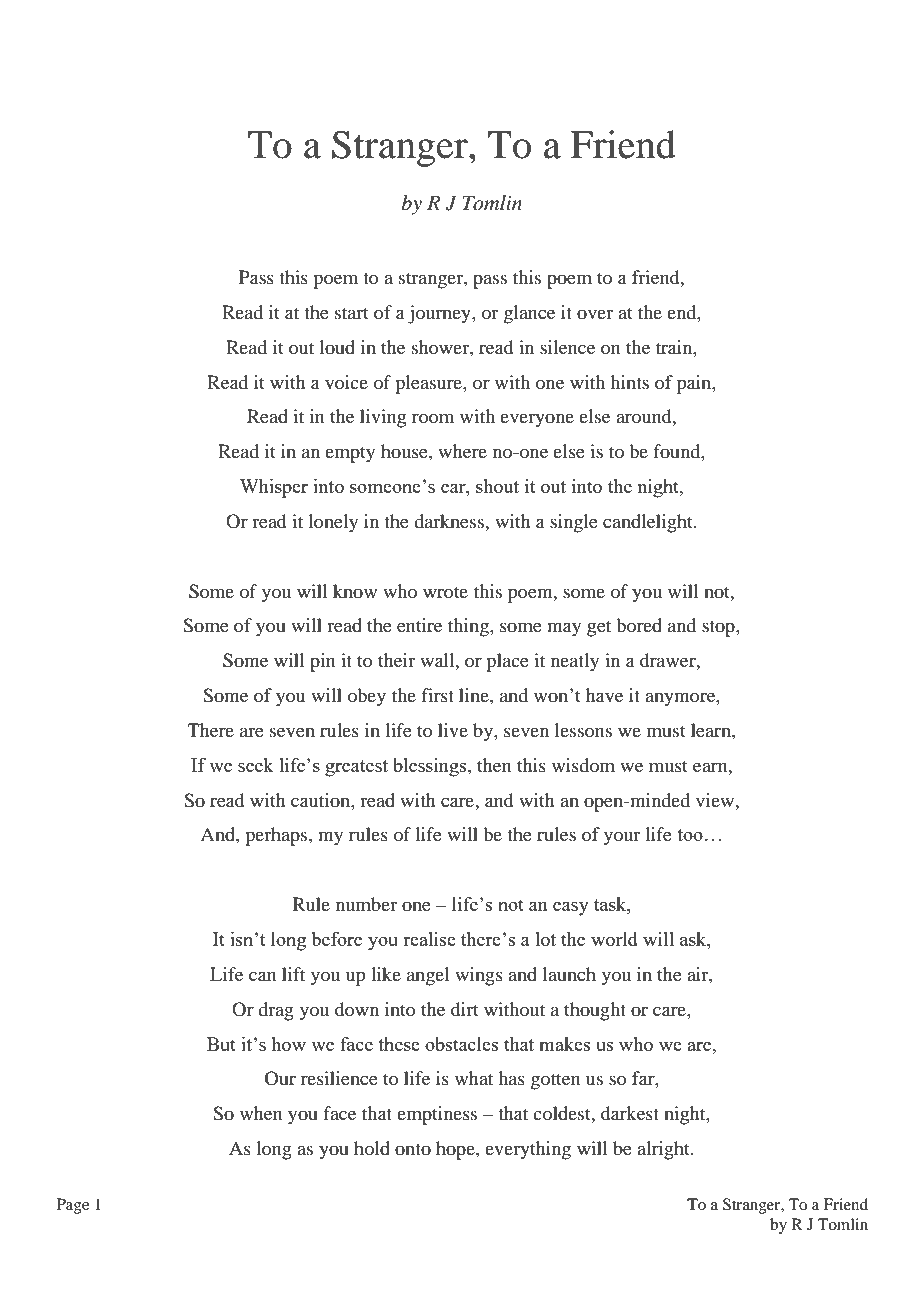 The width and height of the document is (924, 1308). I want to click on your, so click(622, 838).
